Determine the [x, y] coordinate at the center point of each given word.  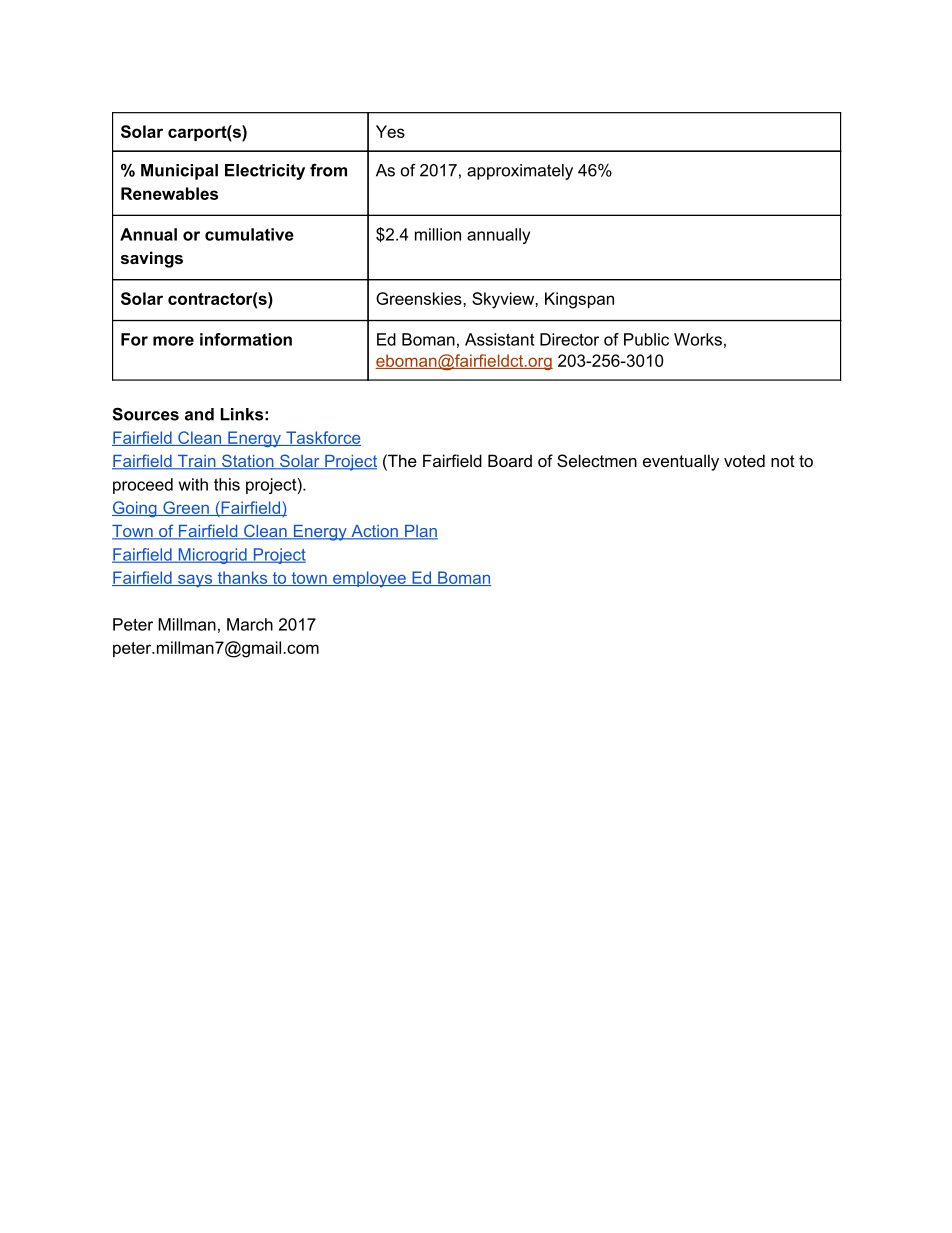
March [250, 624]
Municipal [179, 172]
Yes [390, 131]
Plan [420, 532]
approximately [520, 172]
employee [369, 579]
